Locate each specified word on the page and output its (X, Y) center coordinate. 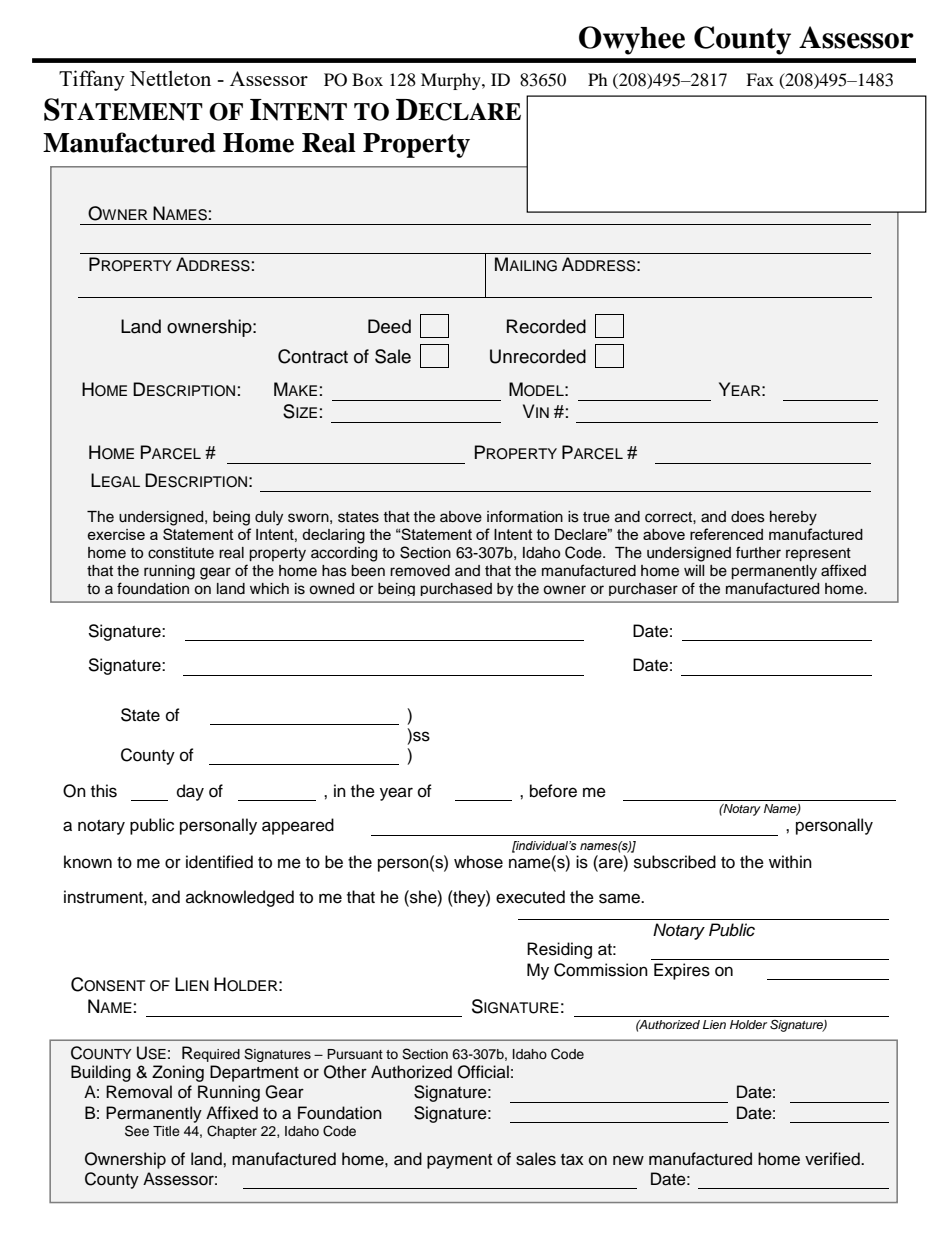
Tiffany (92, 80)
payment (459, 1161)
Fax (760, 79)
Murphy (452, 81)
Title (166, 1131)
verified (833, 1159)
